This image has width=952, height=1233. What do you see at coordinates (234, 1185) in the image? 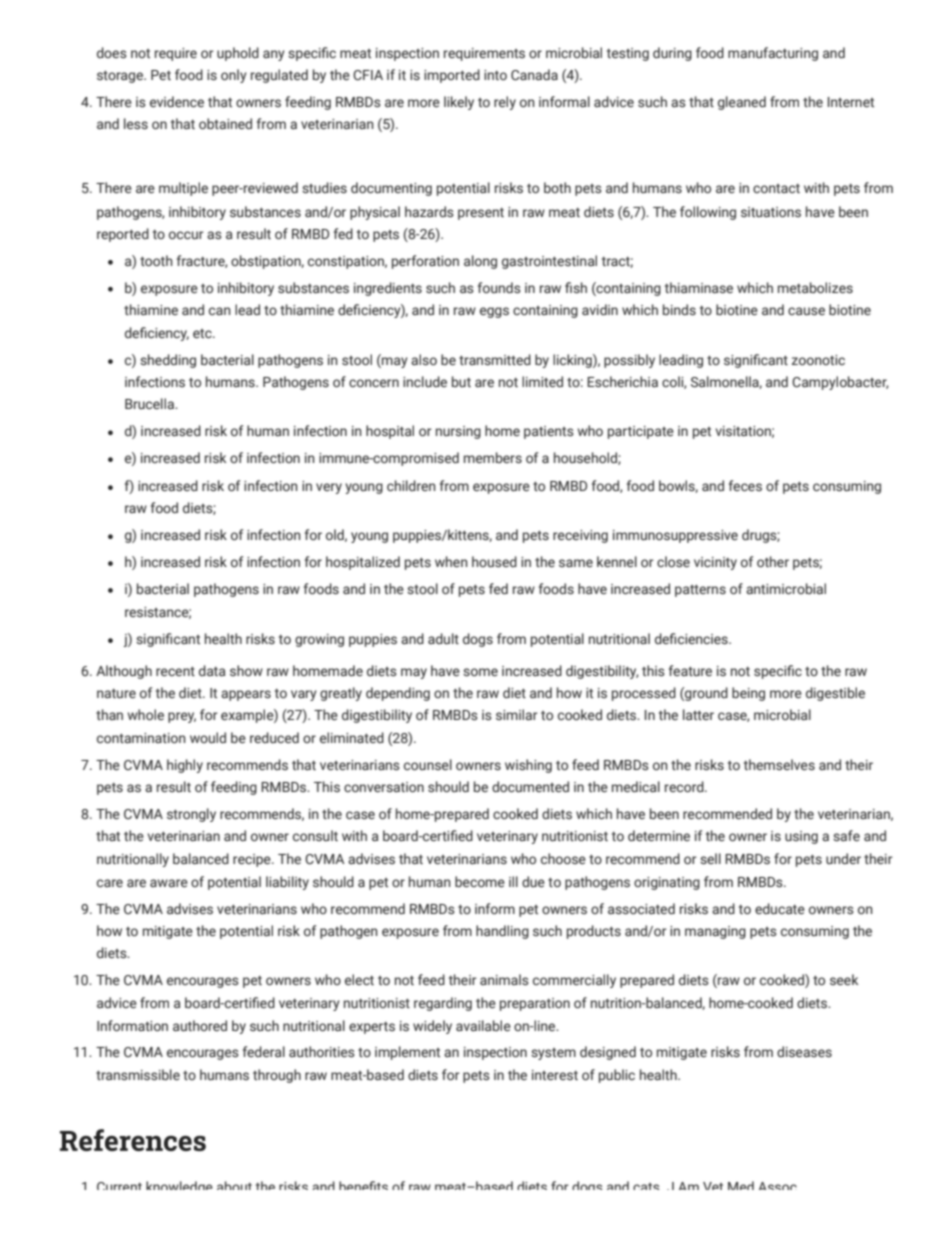
I see `about` at bounding box center [234, 1185].
